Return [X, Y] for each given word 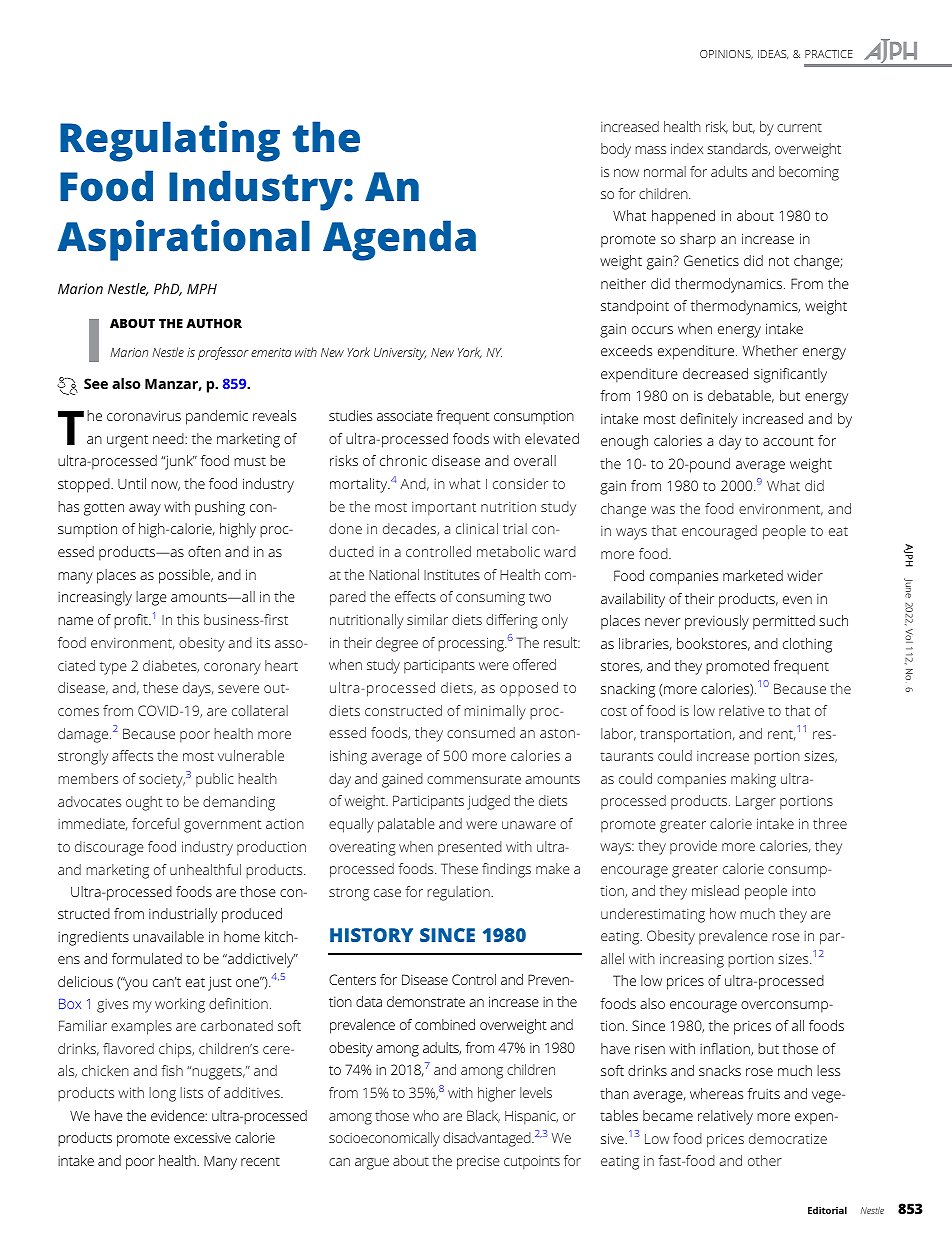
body [616, 150]
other [765, 1160]
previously [717, 622]
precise [478, 1162]
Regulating [170, 141]
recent [260, 1161]
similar [427, 619]
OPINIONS [726, 54]
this [188, 619]
